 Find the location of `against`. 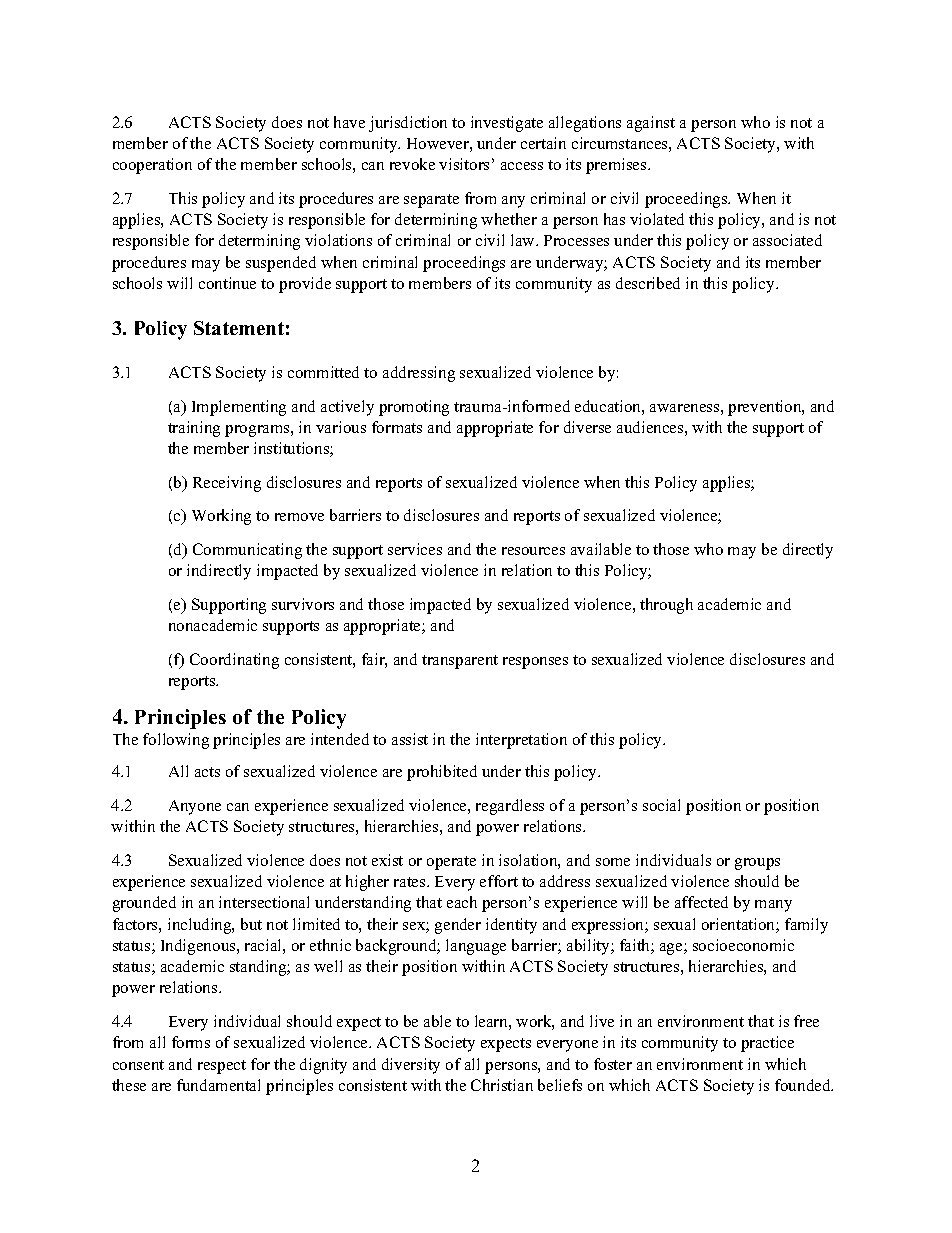

against is located at coordinates (651, 124).
